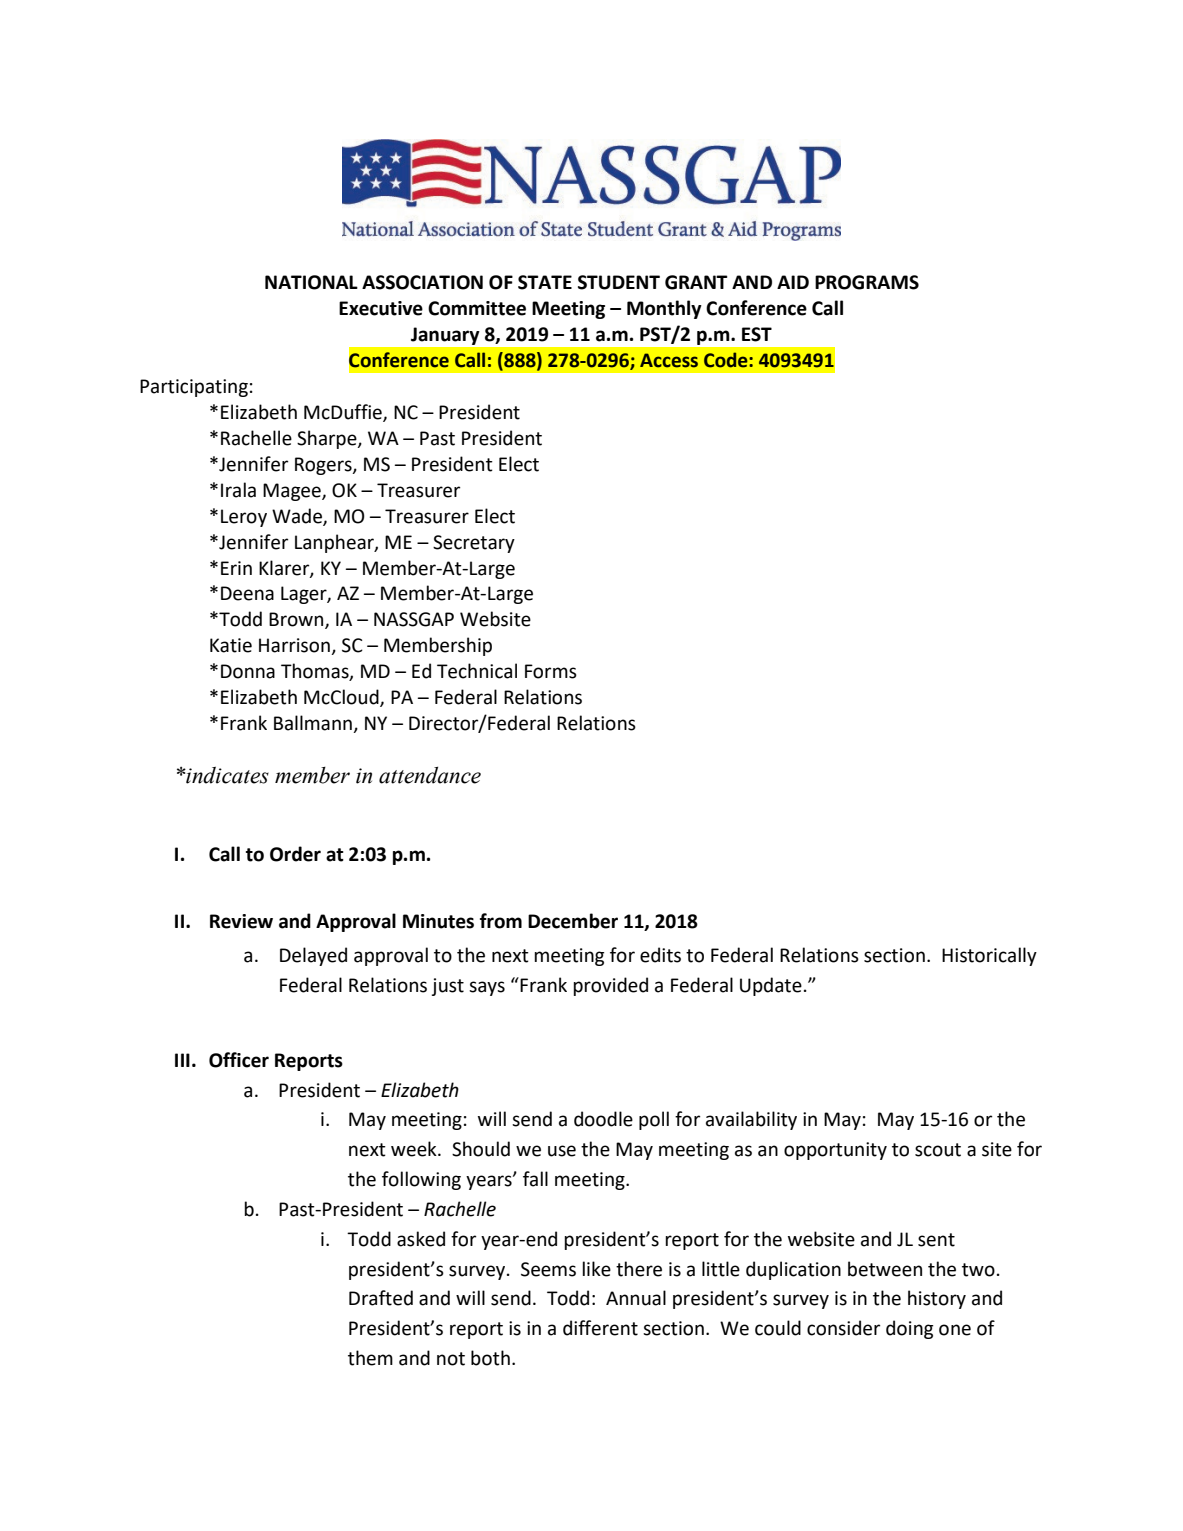  Describe the element at coordinates (370, 1358) in the screenshot. I see `them` at that location.
